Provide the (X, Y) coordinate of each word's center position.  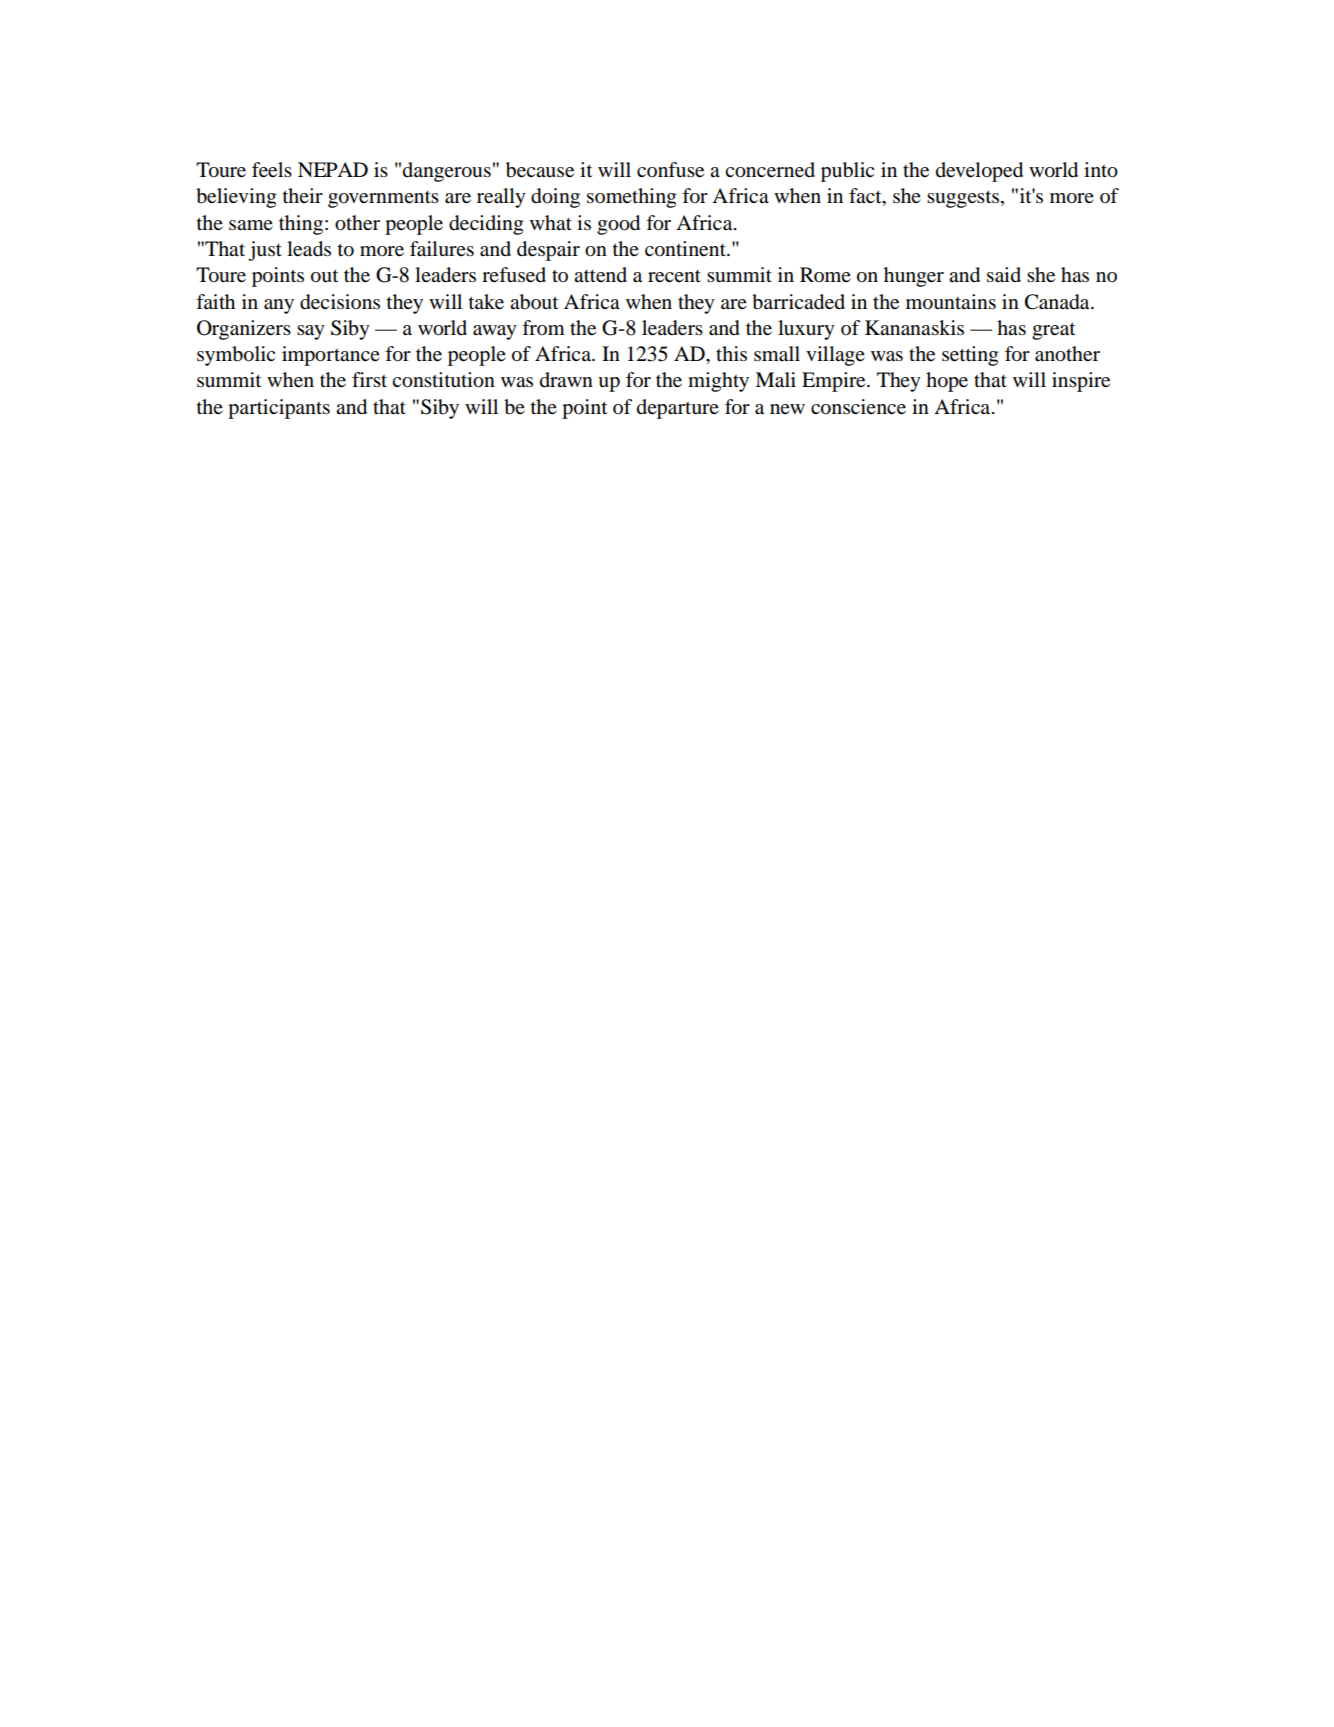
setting (970, 356)
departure (678, 409)
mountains (951, 302)
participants (279, 409)
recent (674, 276)
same (251, 225)
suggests (964, 199)
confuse (670, 170)
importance (331, 356)
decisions (340, 302)
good (618, 225)
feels (272, 170)
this (731, 353)
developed (979, 172)
